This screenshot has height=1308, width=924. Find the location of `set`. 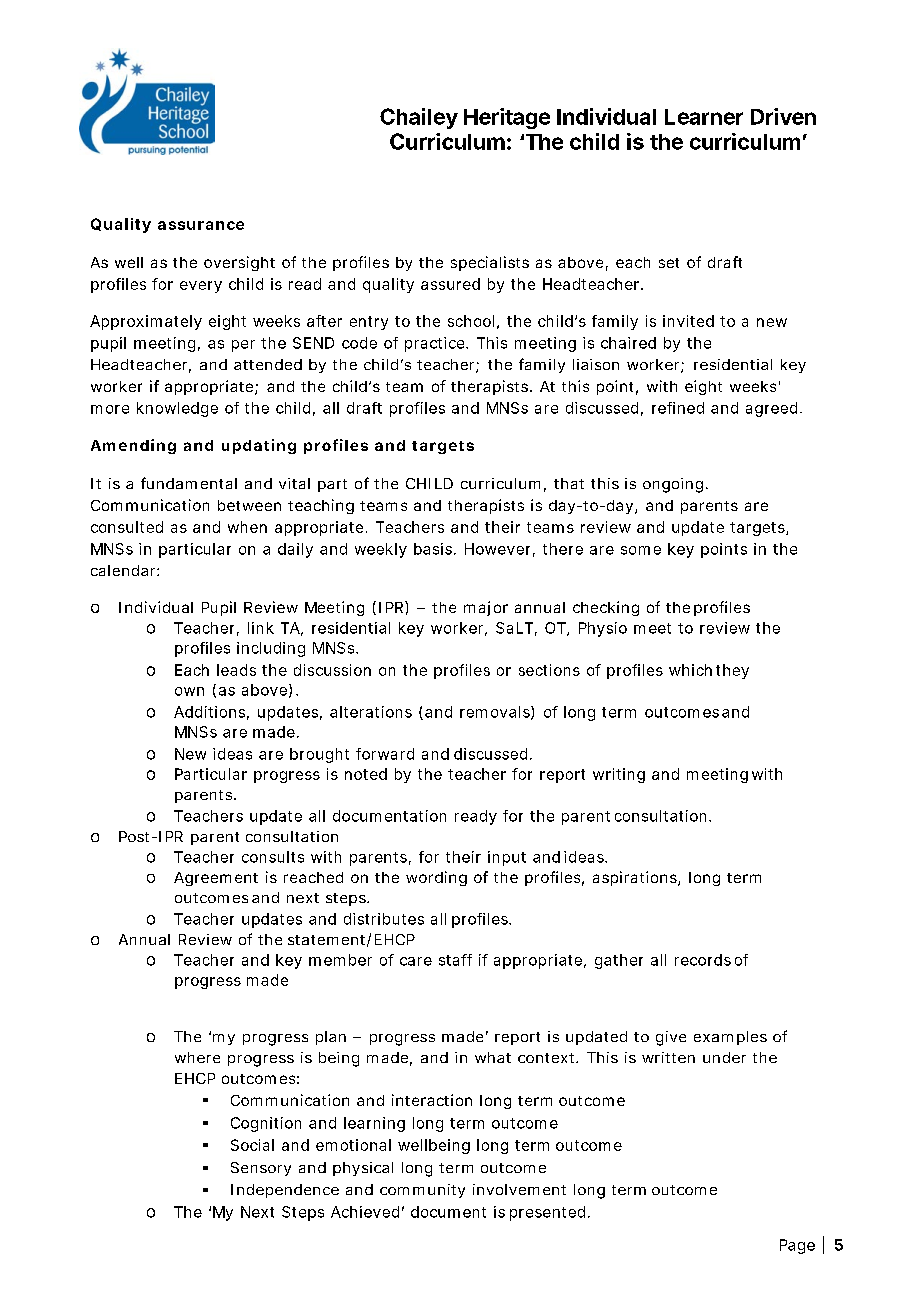

set is located at coordinates (669, 263).
